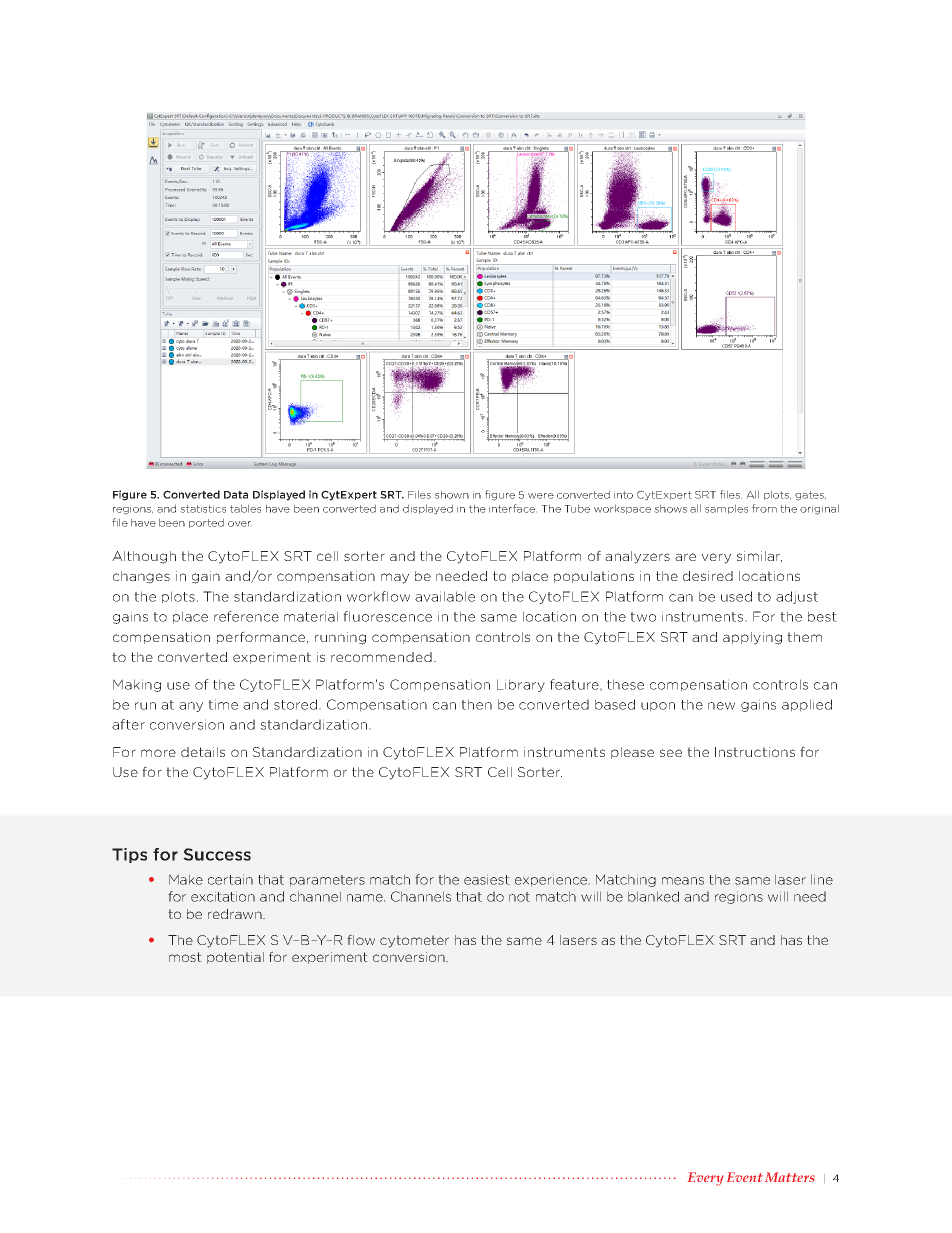 The height and width of the document is (1233, 952). What do you see at coordinates (745, 1177) in the document?
I see `Event` at bounding box center [745, 1177].
